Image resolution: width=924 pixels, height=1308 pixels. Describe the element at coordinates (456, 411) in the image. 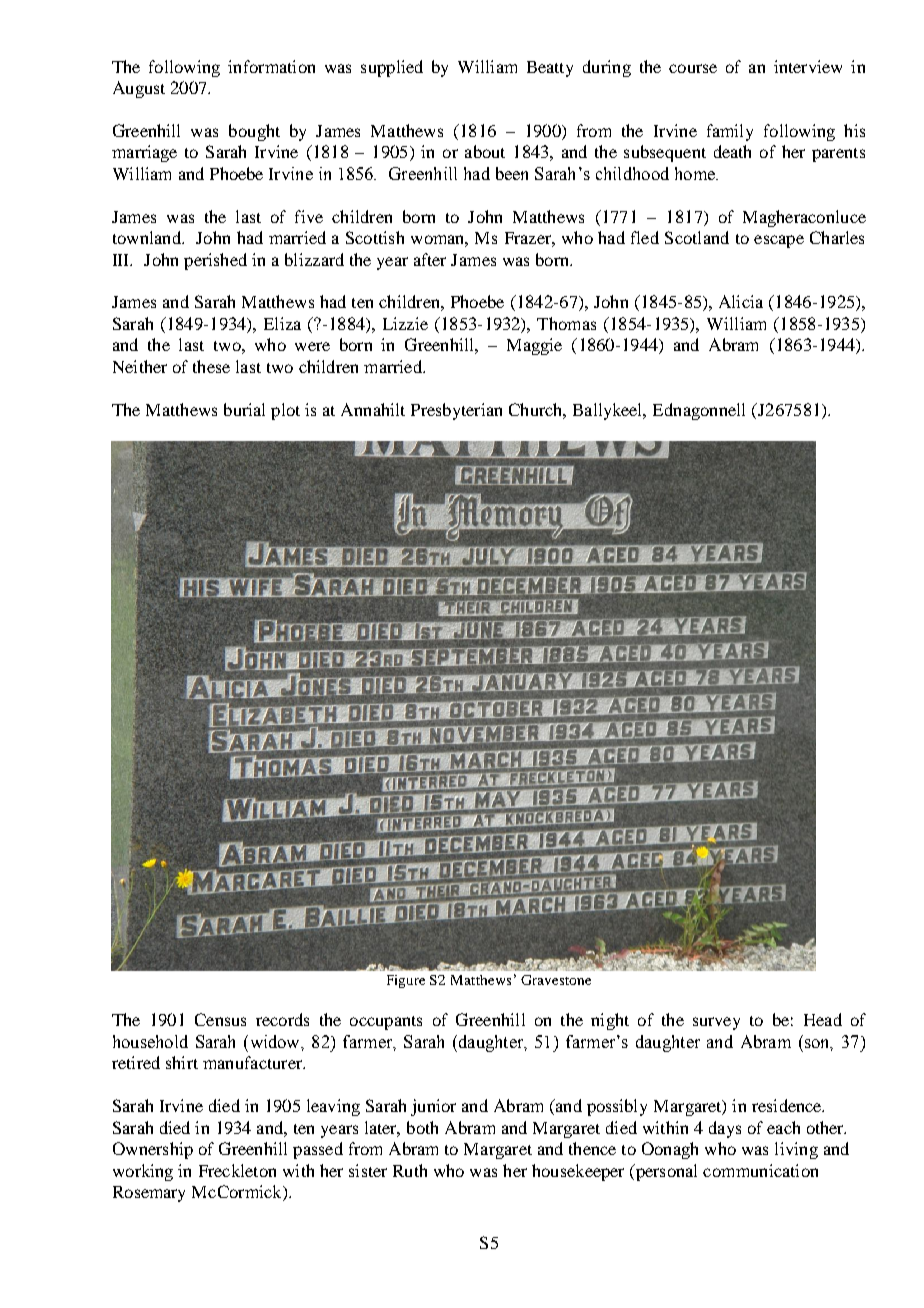

I see `Presbyterian` at that location.
